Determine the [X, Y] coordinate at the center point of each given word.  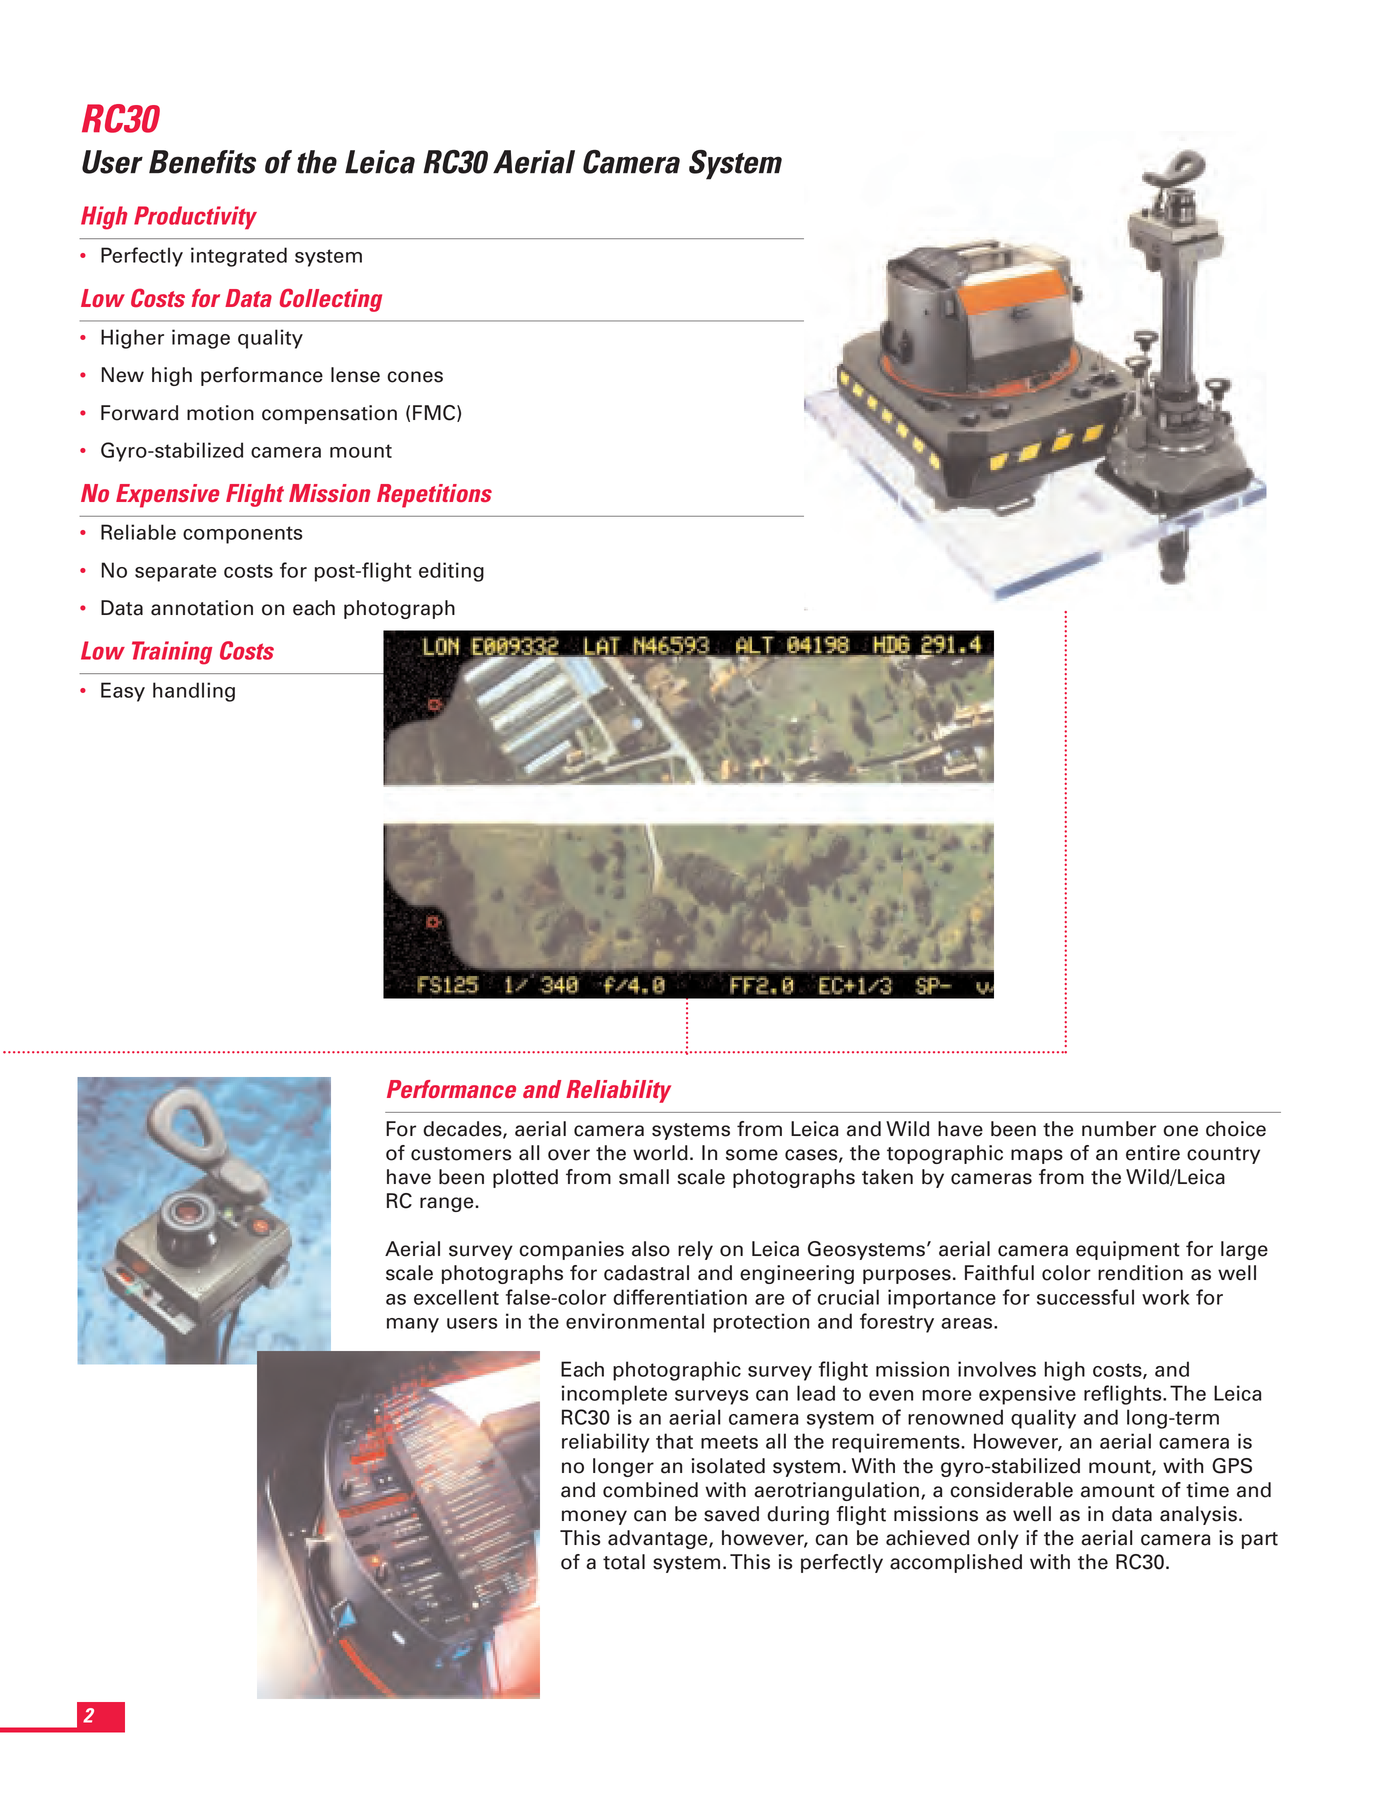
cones [415, 377]
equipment [1128, 1250]
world [660, 1153]
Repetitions [434, 496]
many [413, 1325]
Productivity [195, 217]
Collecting [331, 300]
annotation [202, 608]
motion [220, 413]
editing [451, 572]
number [1119, 1129]
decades [463, 1130]
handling [194, 692]
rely [695, 1250]
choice [1236, 1129]
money [594, 1517]
